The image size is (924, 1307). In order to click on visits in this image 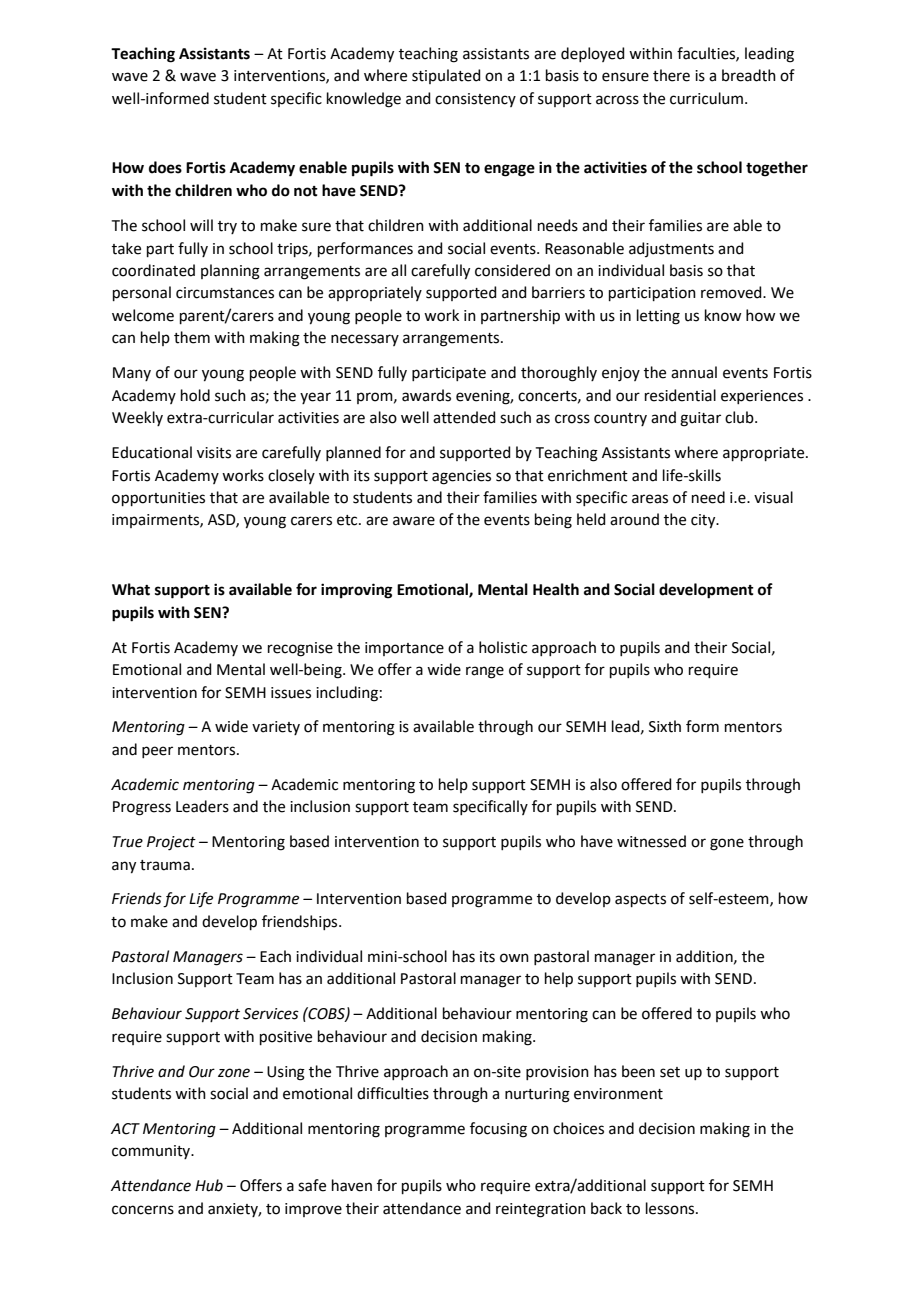, I will do `click(214, 453)`.
